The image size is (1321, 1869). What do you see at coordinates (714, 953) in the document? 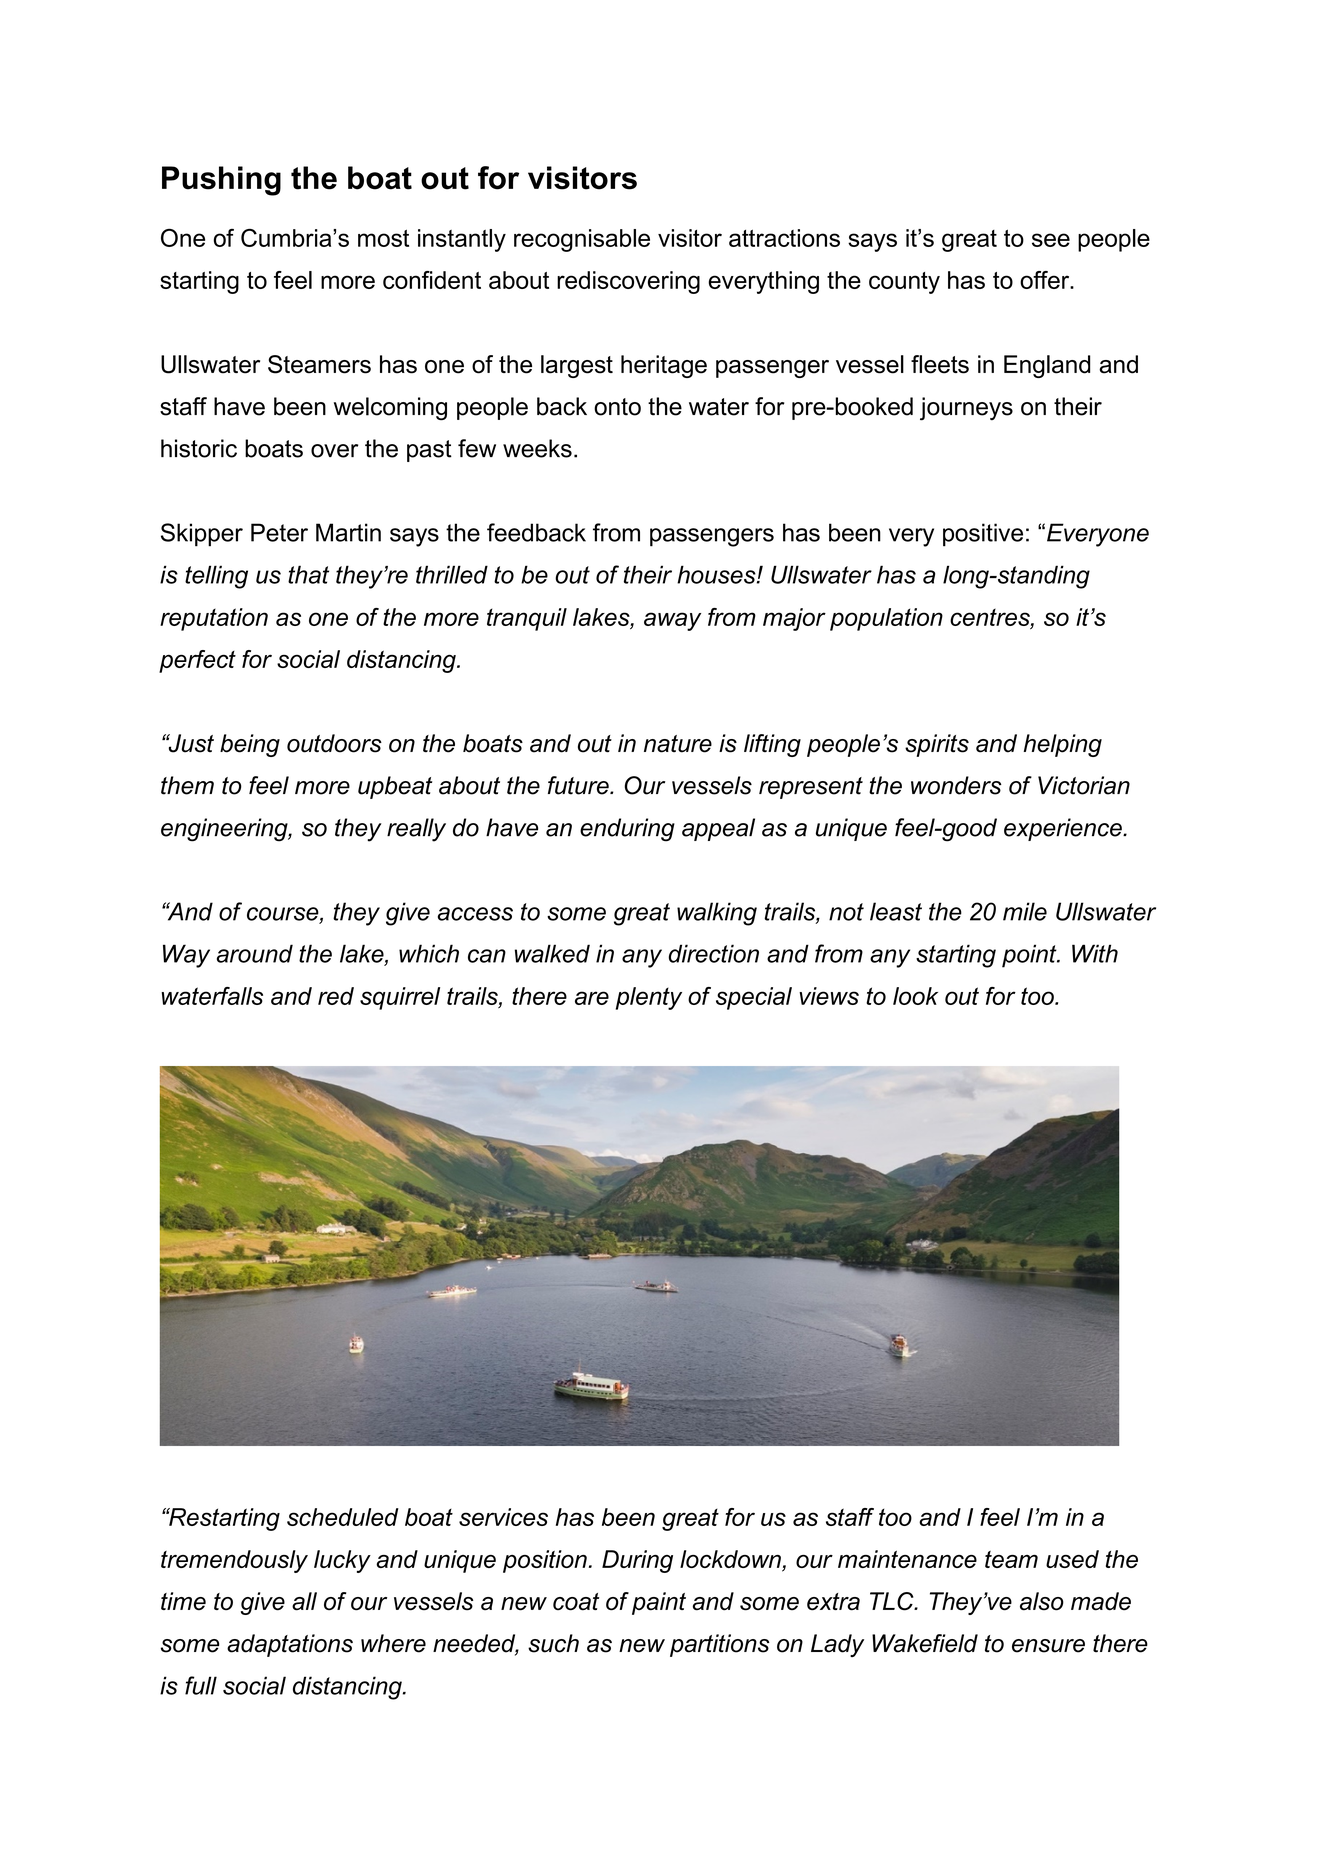
I see `direction` at bounding box center [714, 953].
